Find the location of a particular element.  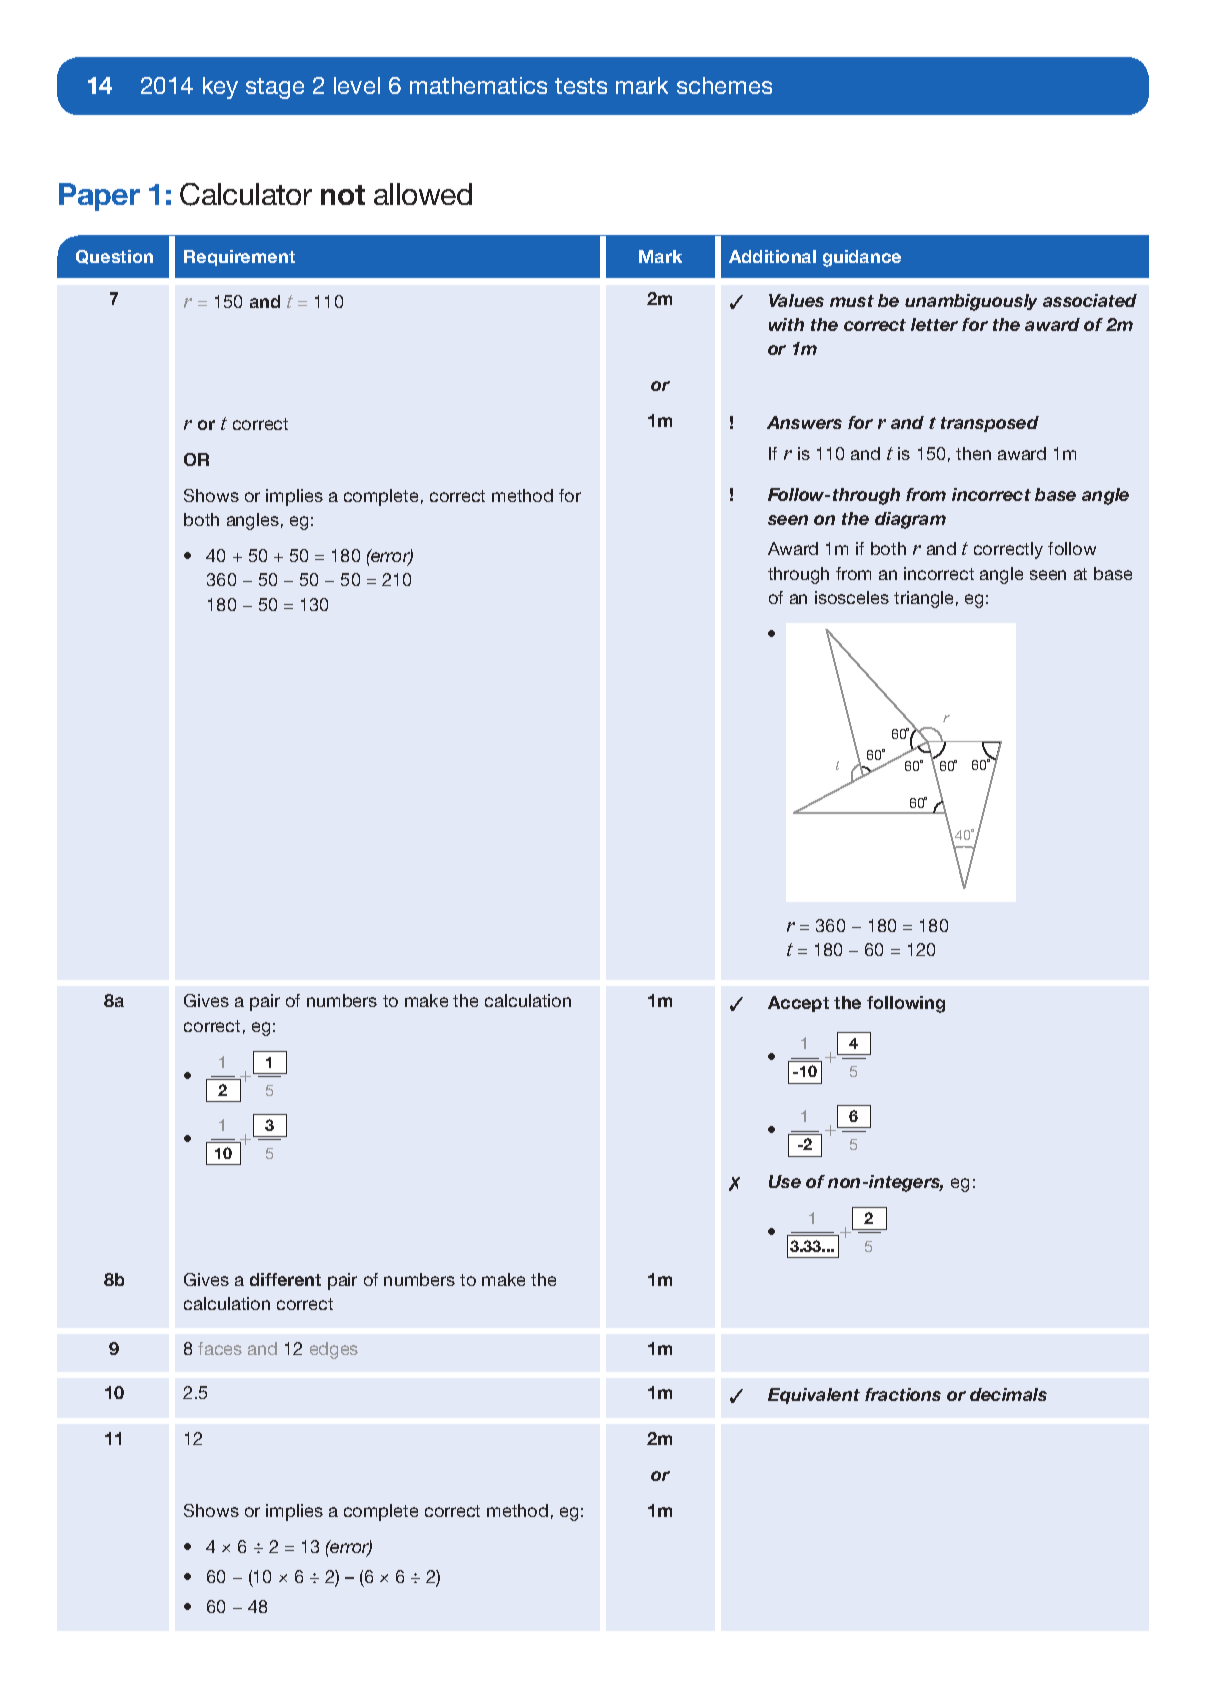

different is located at coordinates (285, 1279).
